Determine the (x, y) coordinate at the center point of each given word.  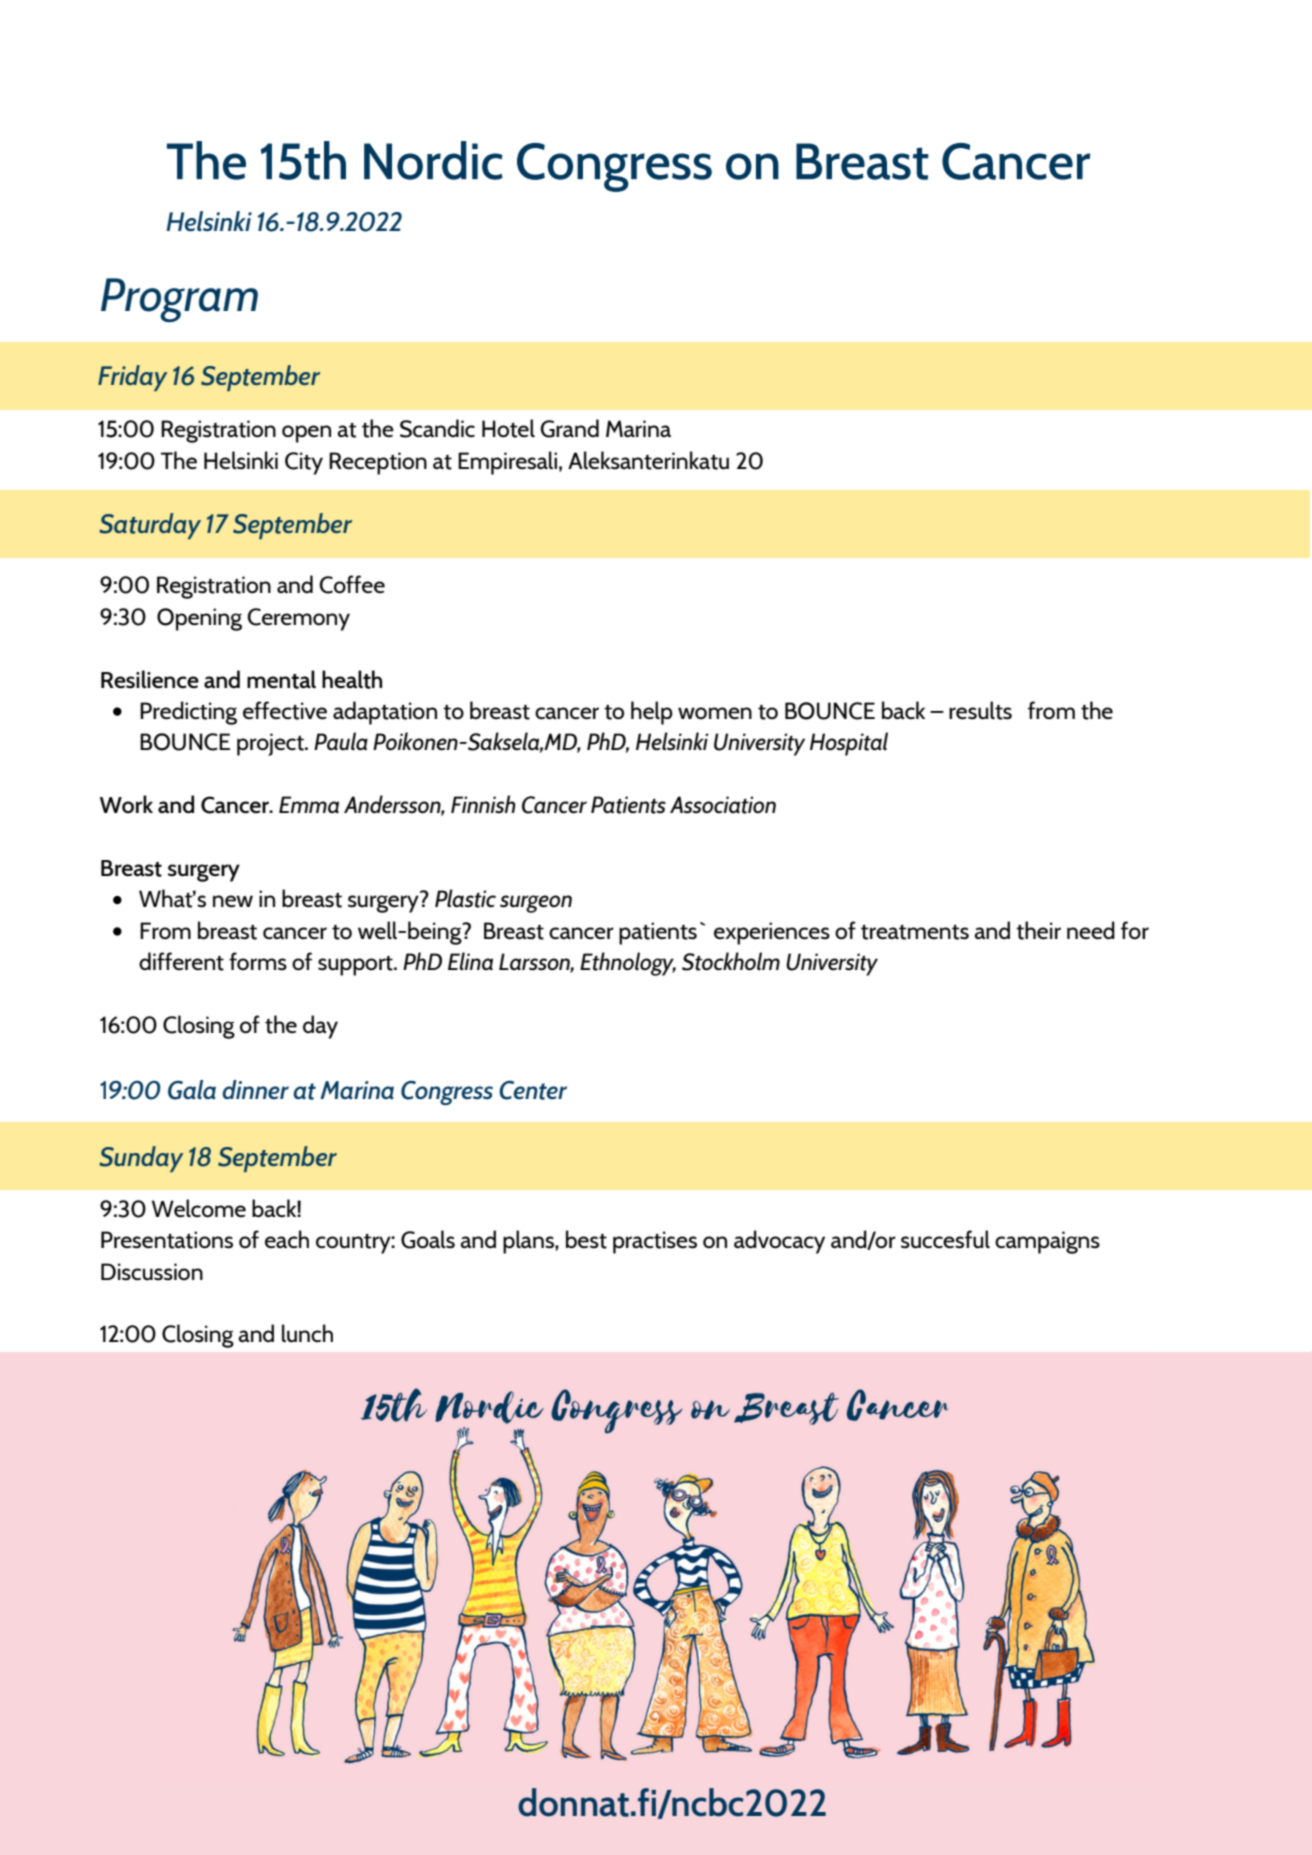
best (586, 1239)
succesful (945, 1239)
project (271, 744)
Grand (569, 428)
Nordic (433, 160)
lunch (307, 1333)
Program (179, 300)
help (652, 713)
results (980, 710)
